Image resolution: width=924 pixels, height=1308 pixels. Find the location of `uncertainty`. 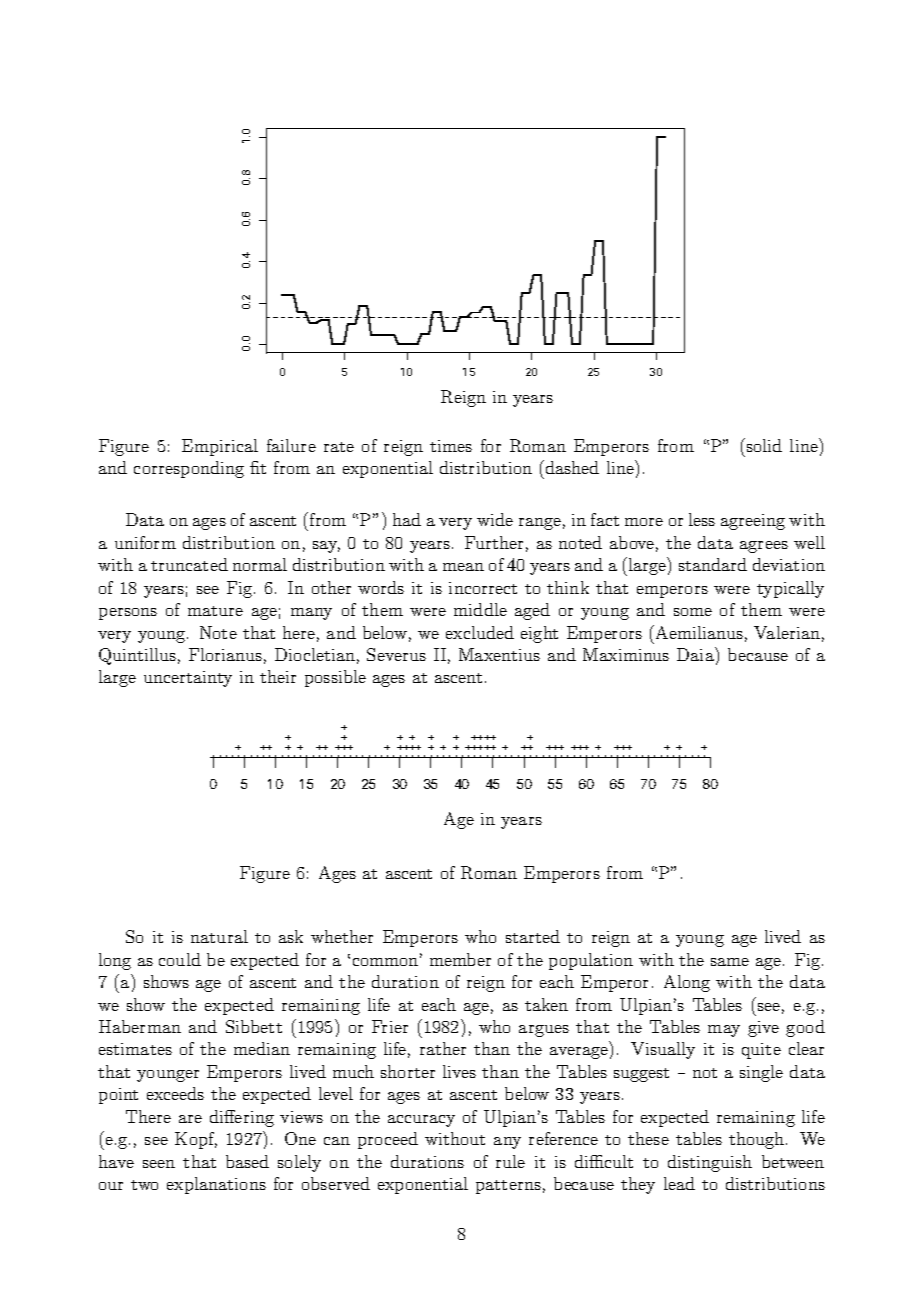

uncertainty is located at coordinates (188, 679).
